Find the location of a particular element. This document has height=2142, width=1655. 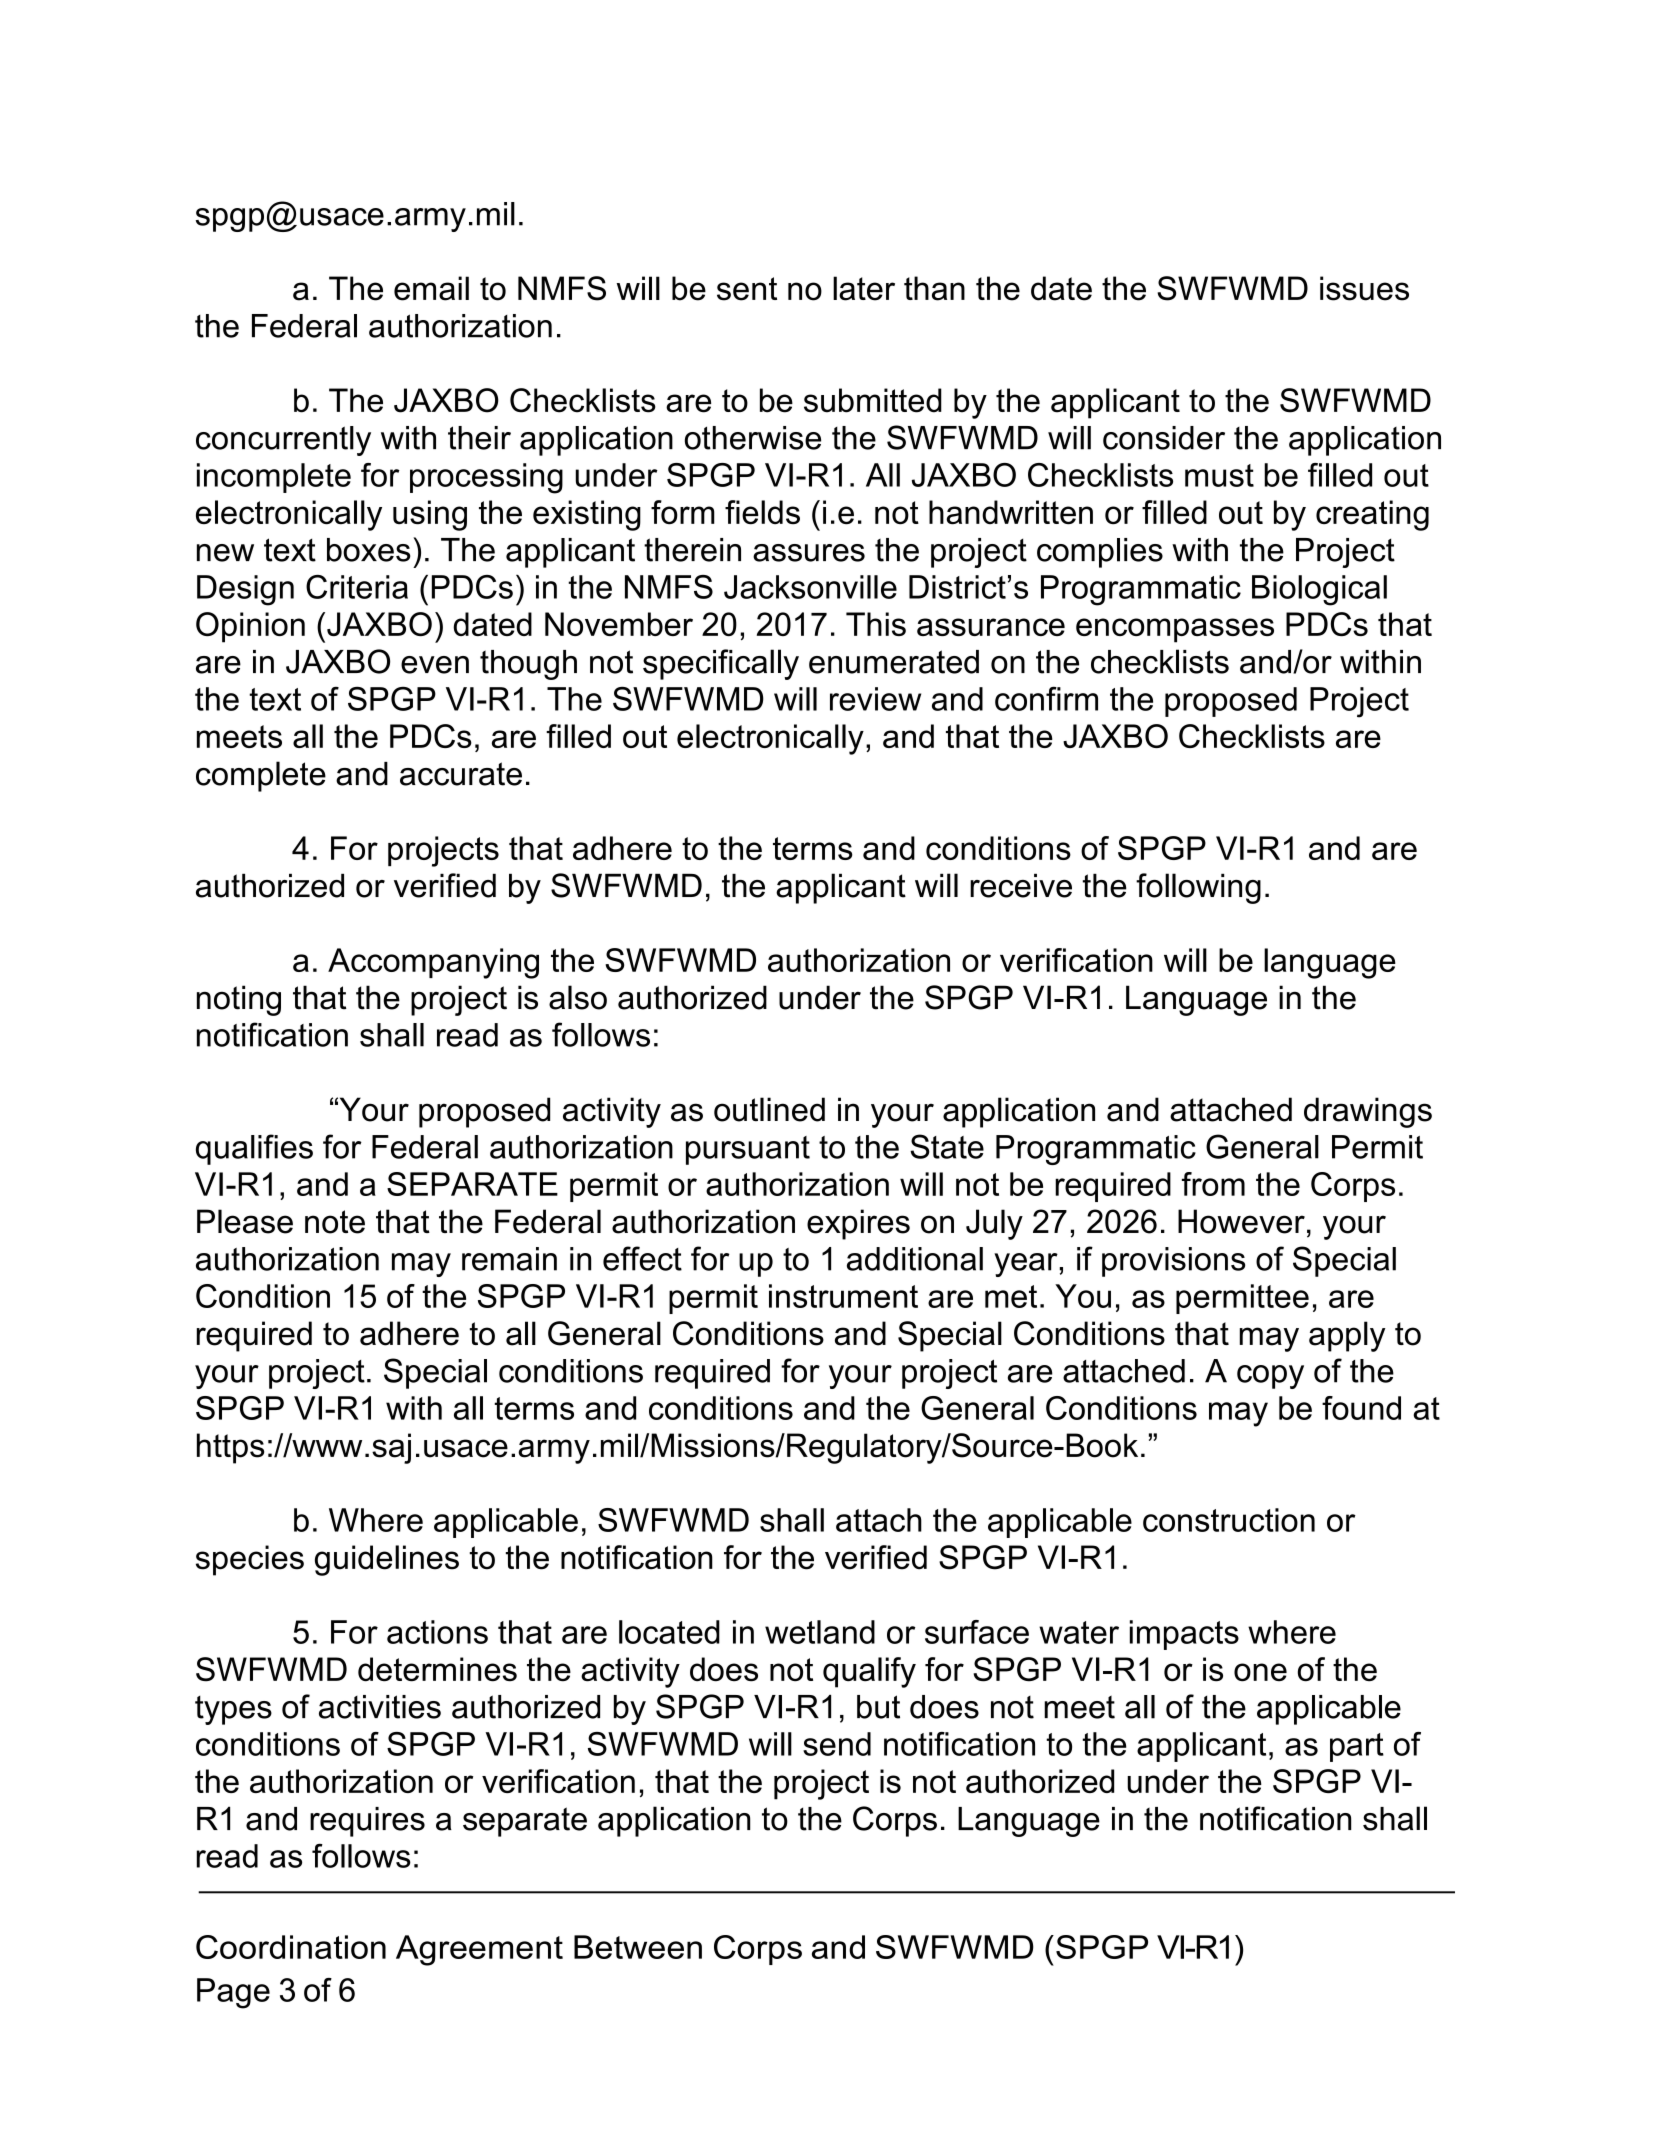

Coordination is located at coordinates (291, 1947).
